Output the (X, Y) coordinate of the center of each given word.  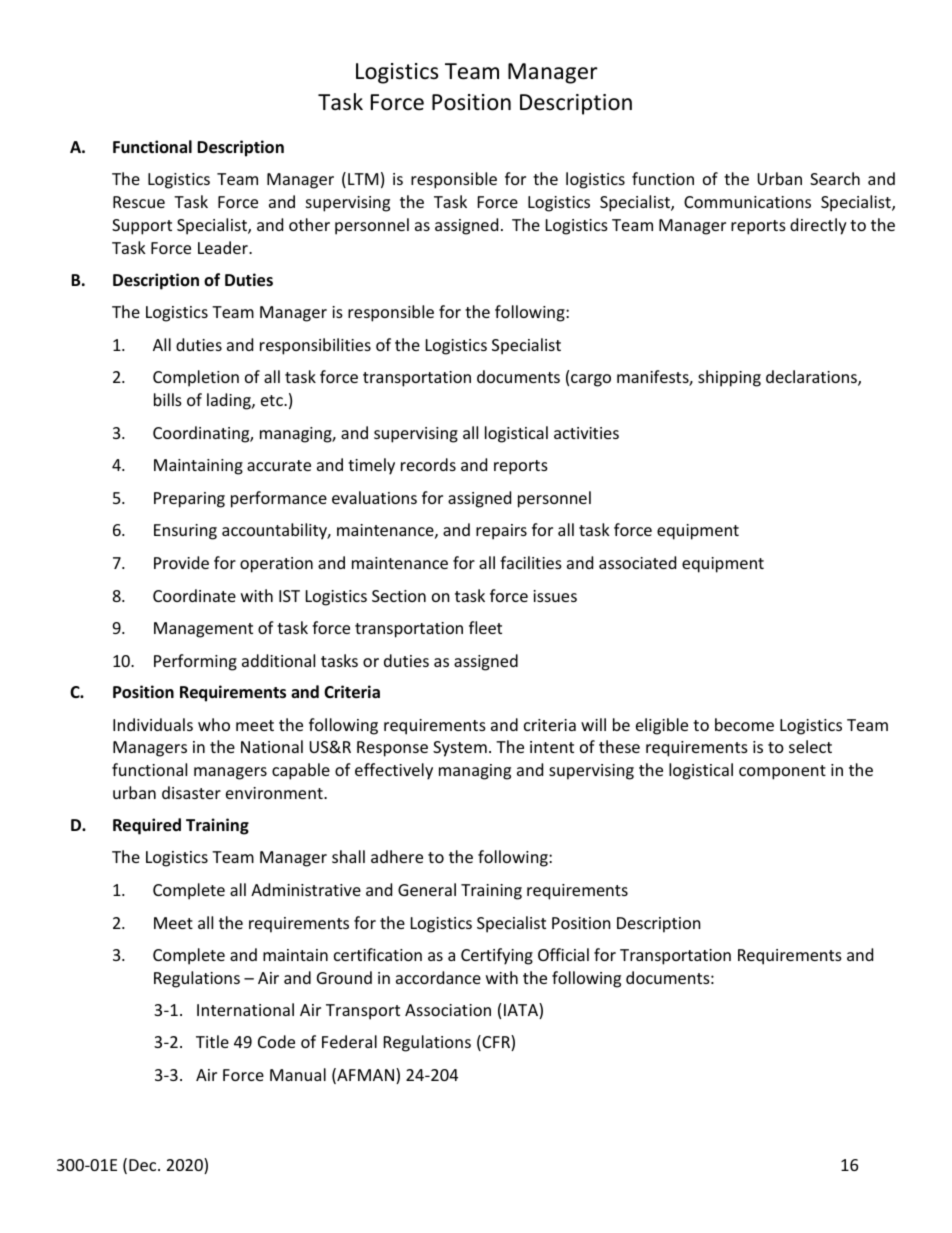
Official (563, 954)
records (428, 464)
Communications (747, 202)
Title (212, 1041)
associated (637, 562)
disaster (191, 792)
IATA (522, 1011)
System (460, 749)
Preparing (189, 500)
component (782, 772)
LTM (363, 179)
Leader (224, 247)
